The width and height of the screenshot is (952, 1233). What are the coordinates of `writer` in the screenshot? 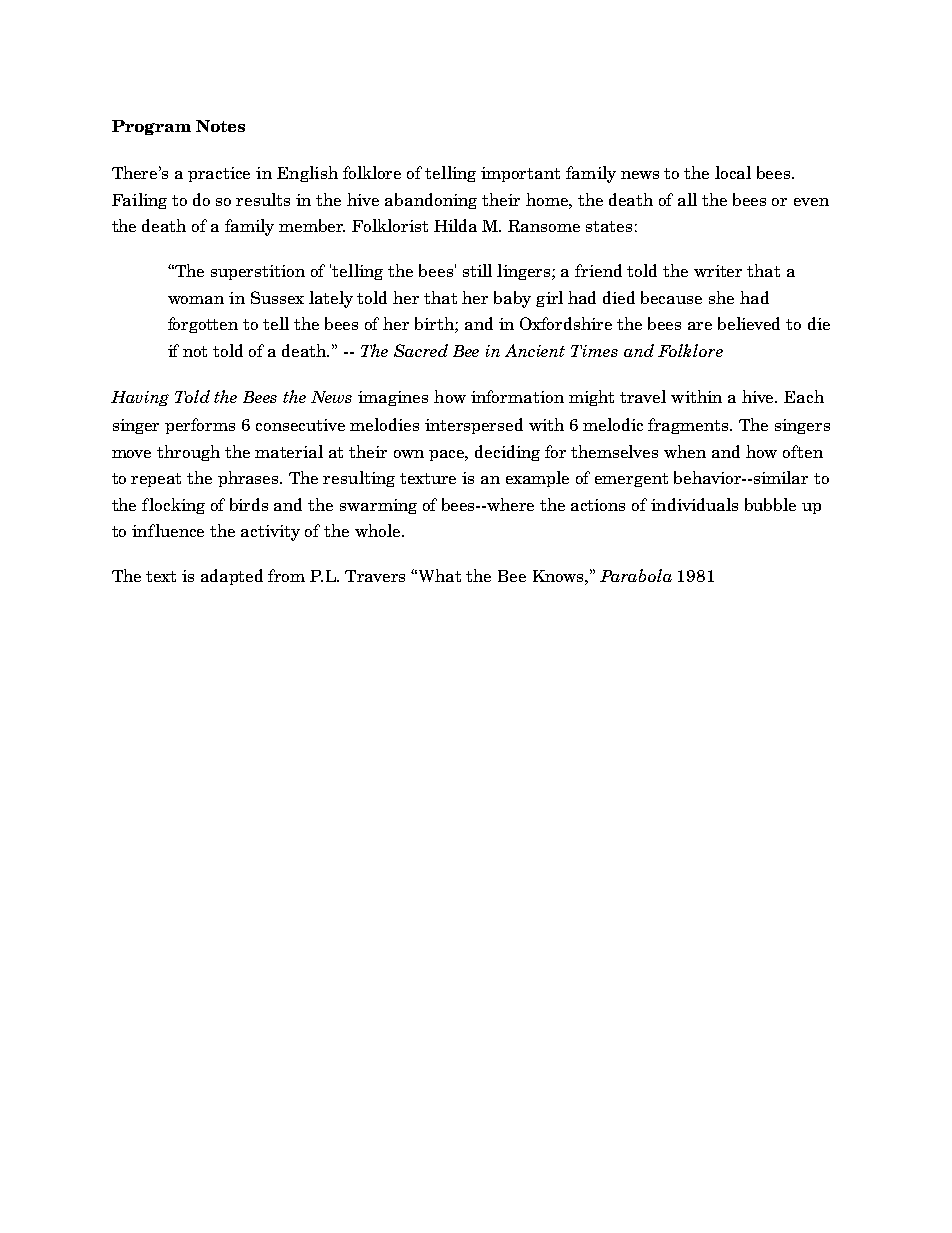 It's located at (718, 271).
